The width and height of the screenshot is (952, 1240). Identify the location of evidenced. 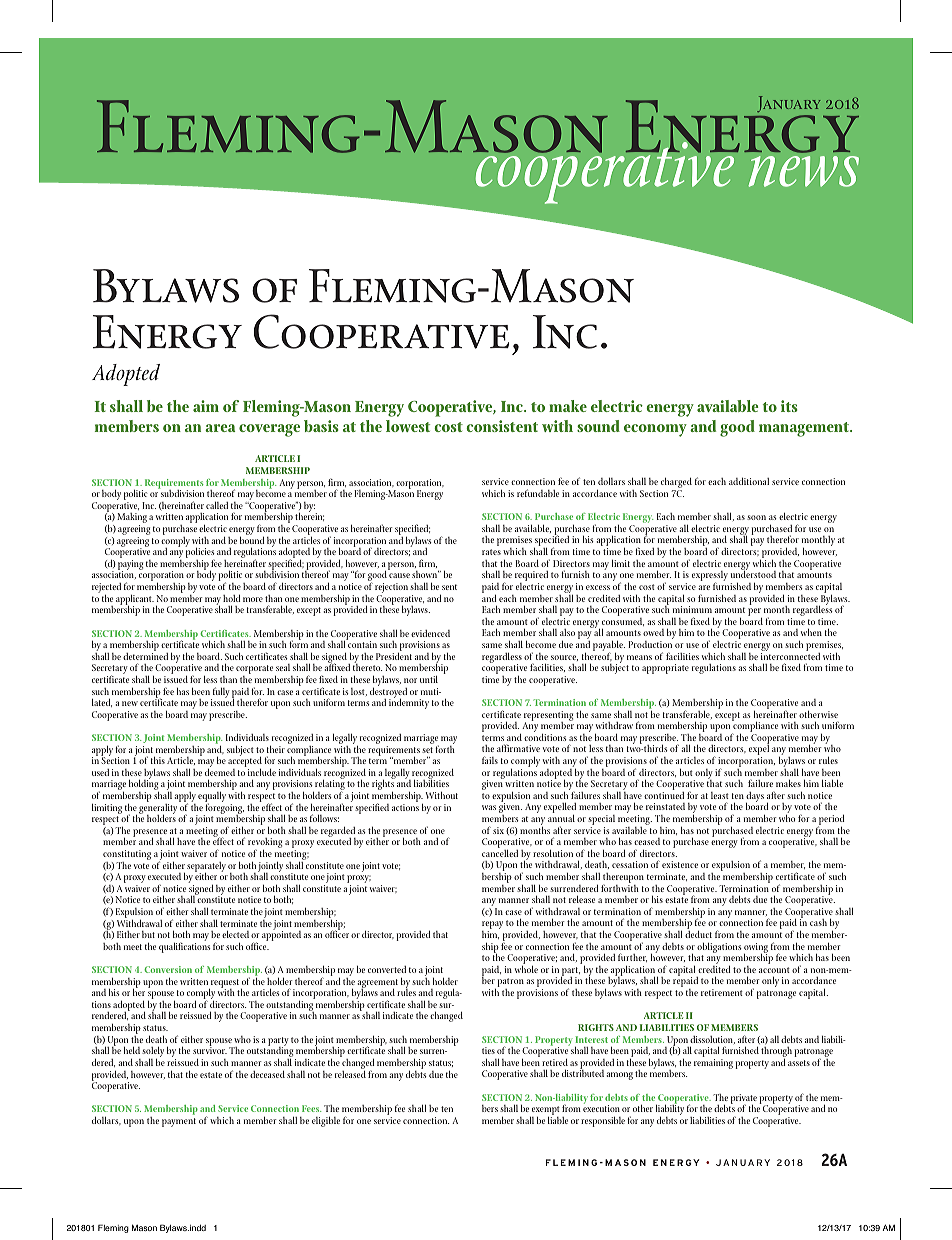
(430, 633).
